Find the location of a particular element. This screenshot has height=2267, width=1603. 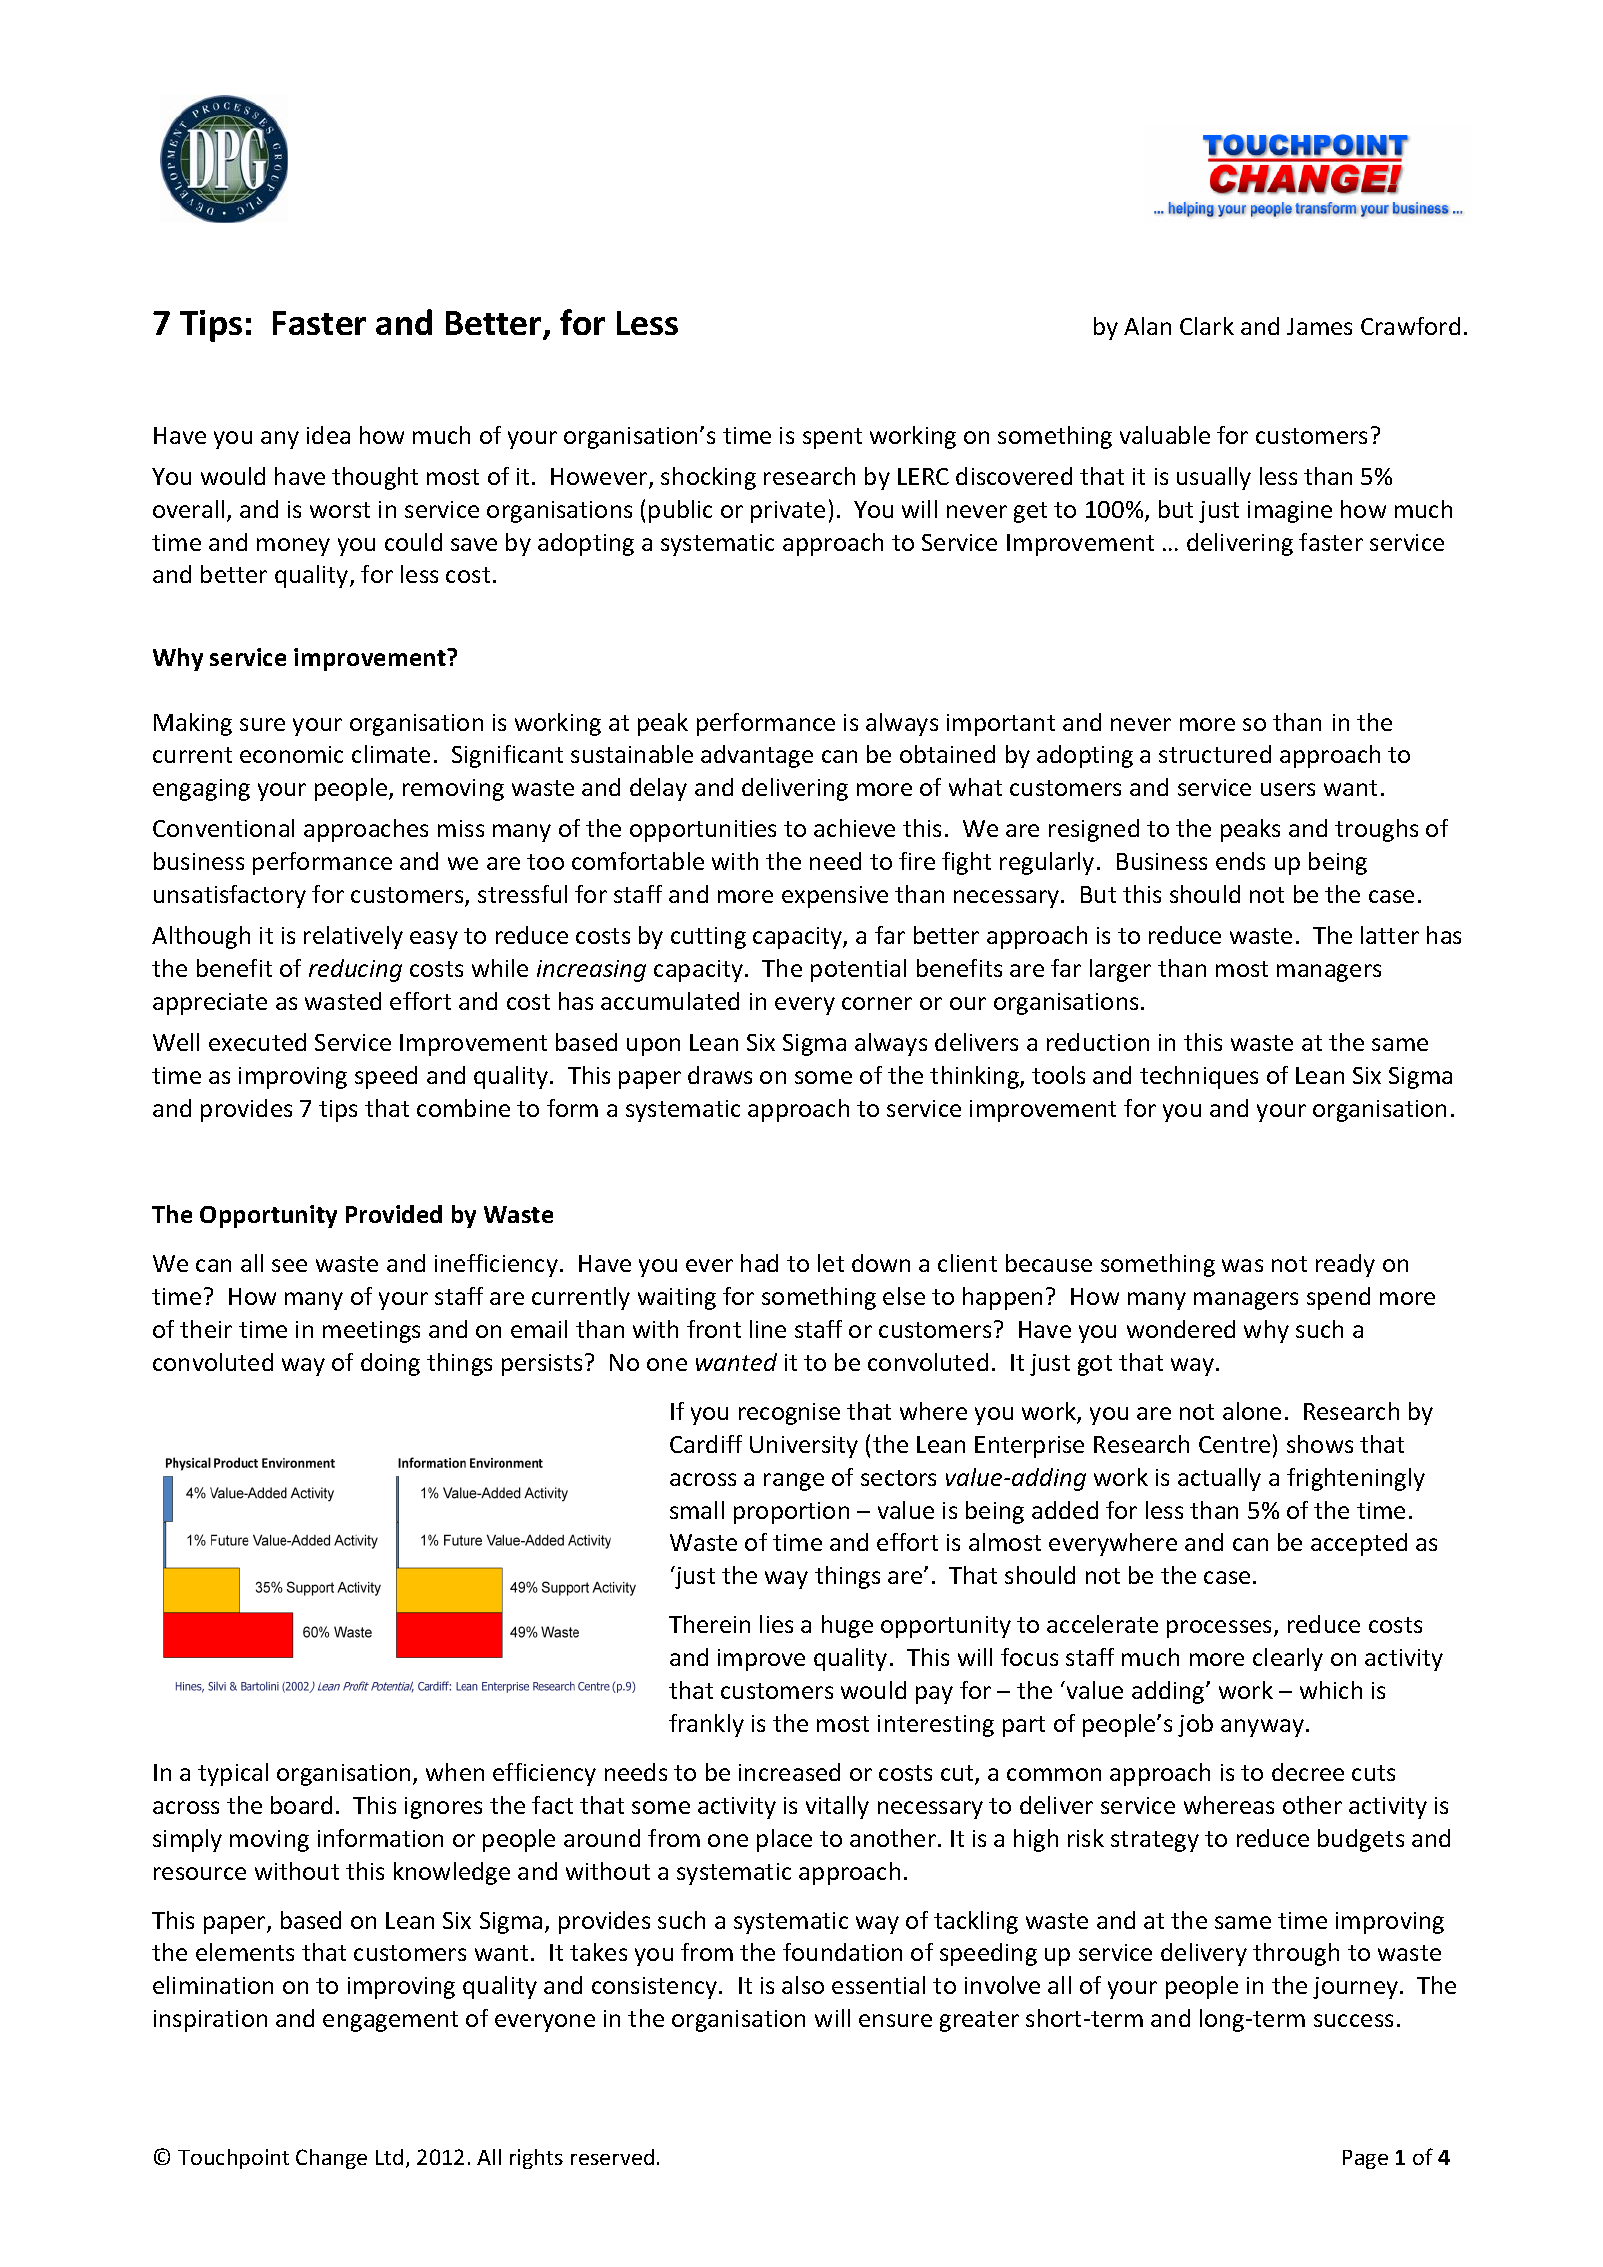

increased is located at coordinates (789, 1772).
